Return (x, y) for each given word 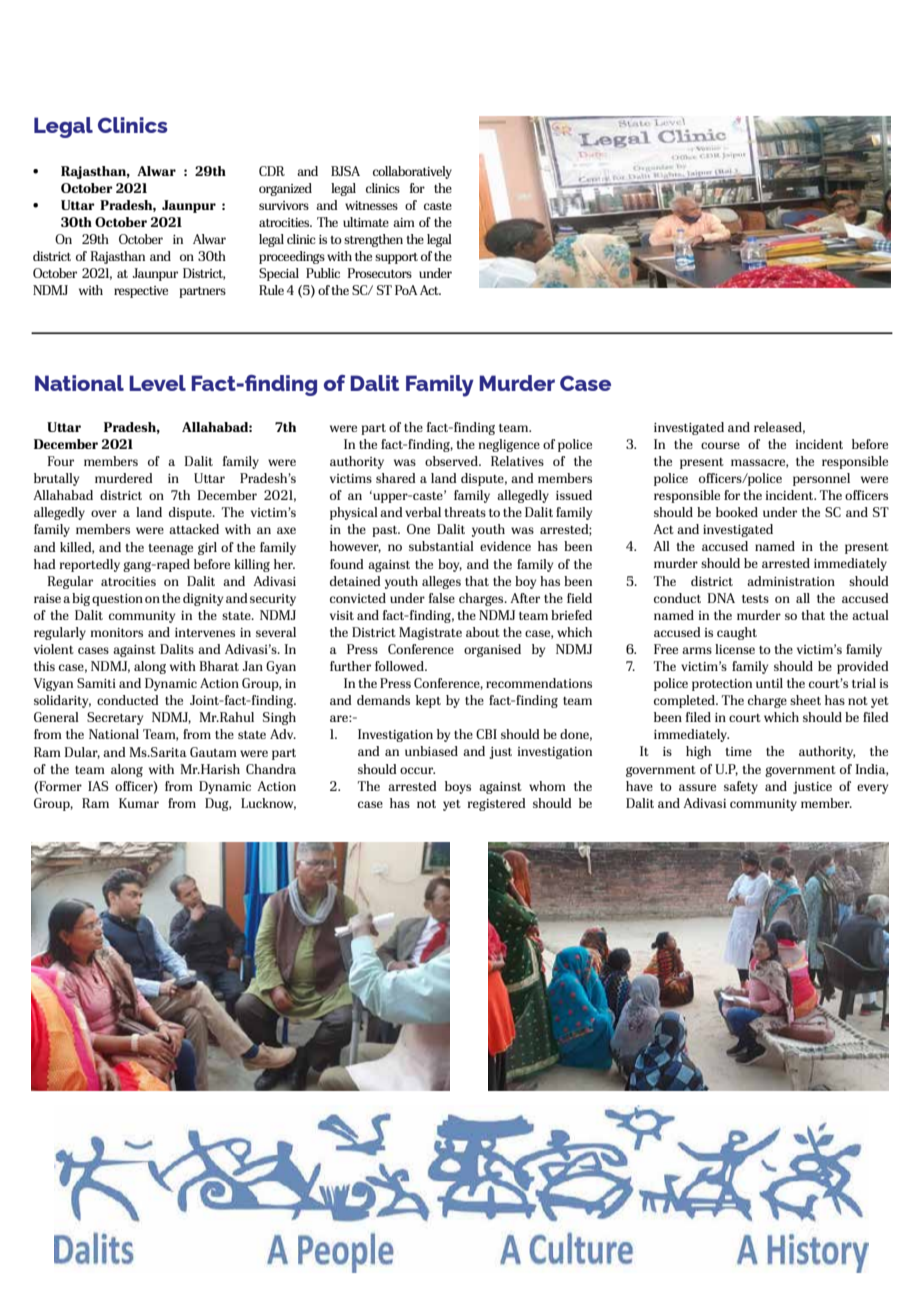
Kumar (139, 803)
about (483, 632)
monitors (117, 632)
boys (458, 787)
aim (404, 222)
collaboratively (412, 172)
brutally (56, 479)
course (720, 445)
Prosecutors (380, 273)
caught (737, 633)
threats (465, 512)
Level (157, 383)
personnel (821, 479)
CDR (272, 171)
